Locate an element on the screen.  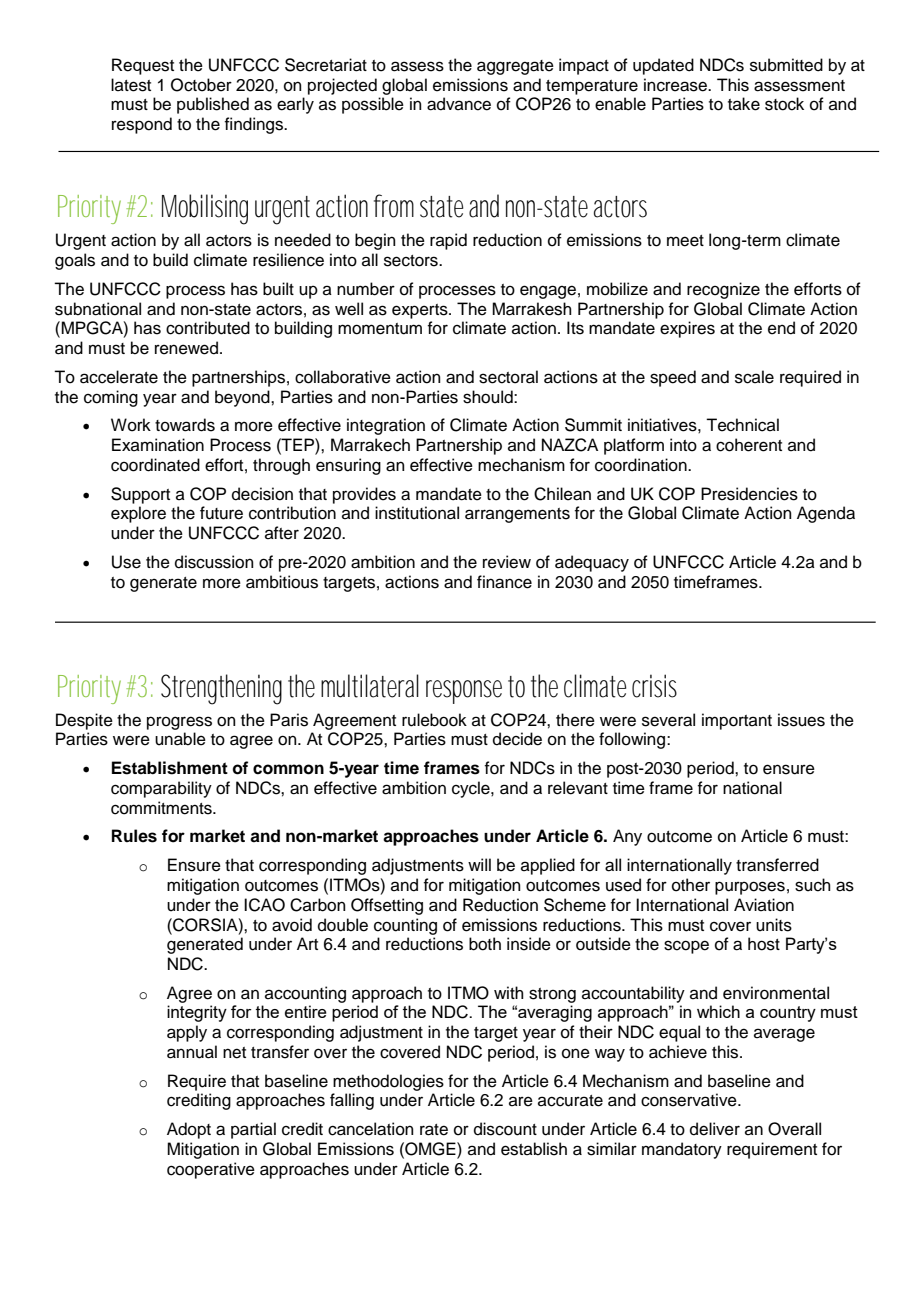
advance is located at coordinates (459, 104).
